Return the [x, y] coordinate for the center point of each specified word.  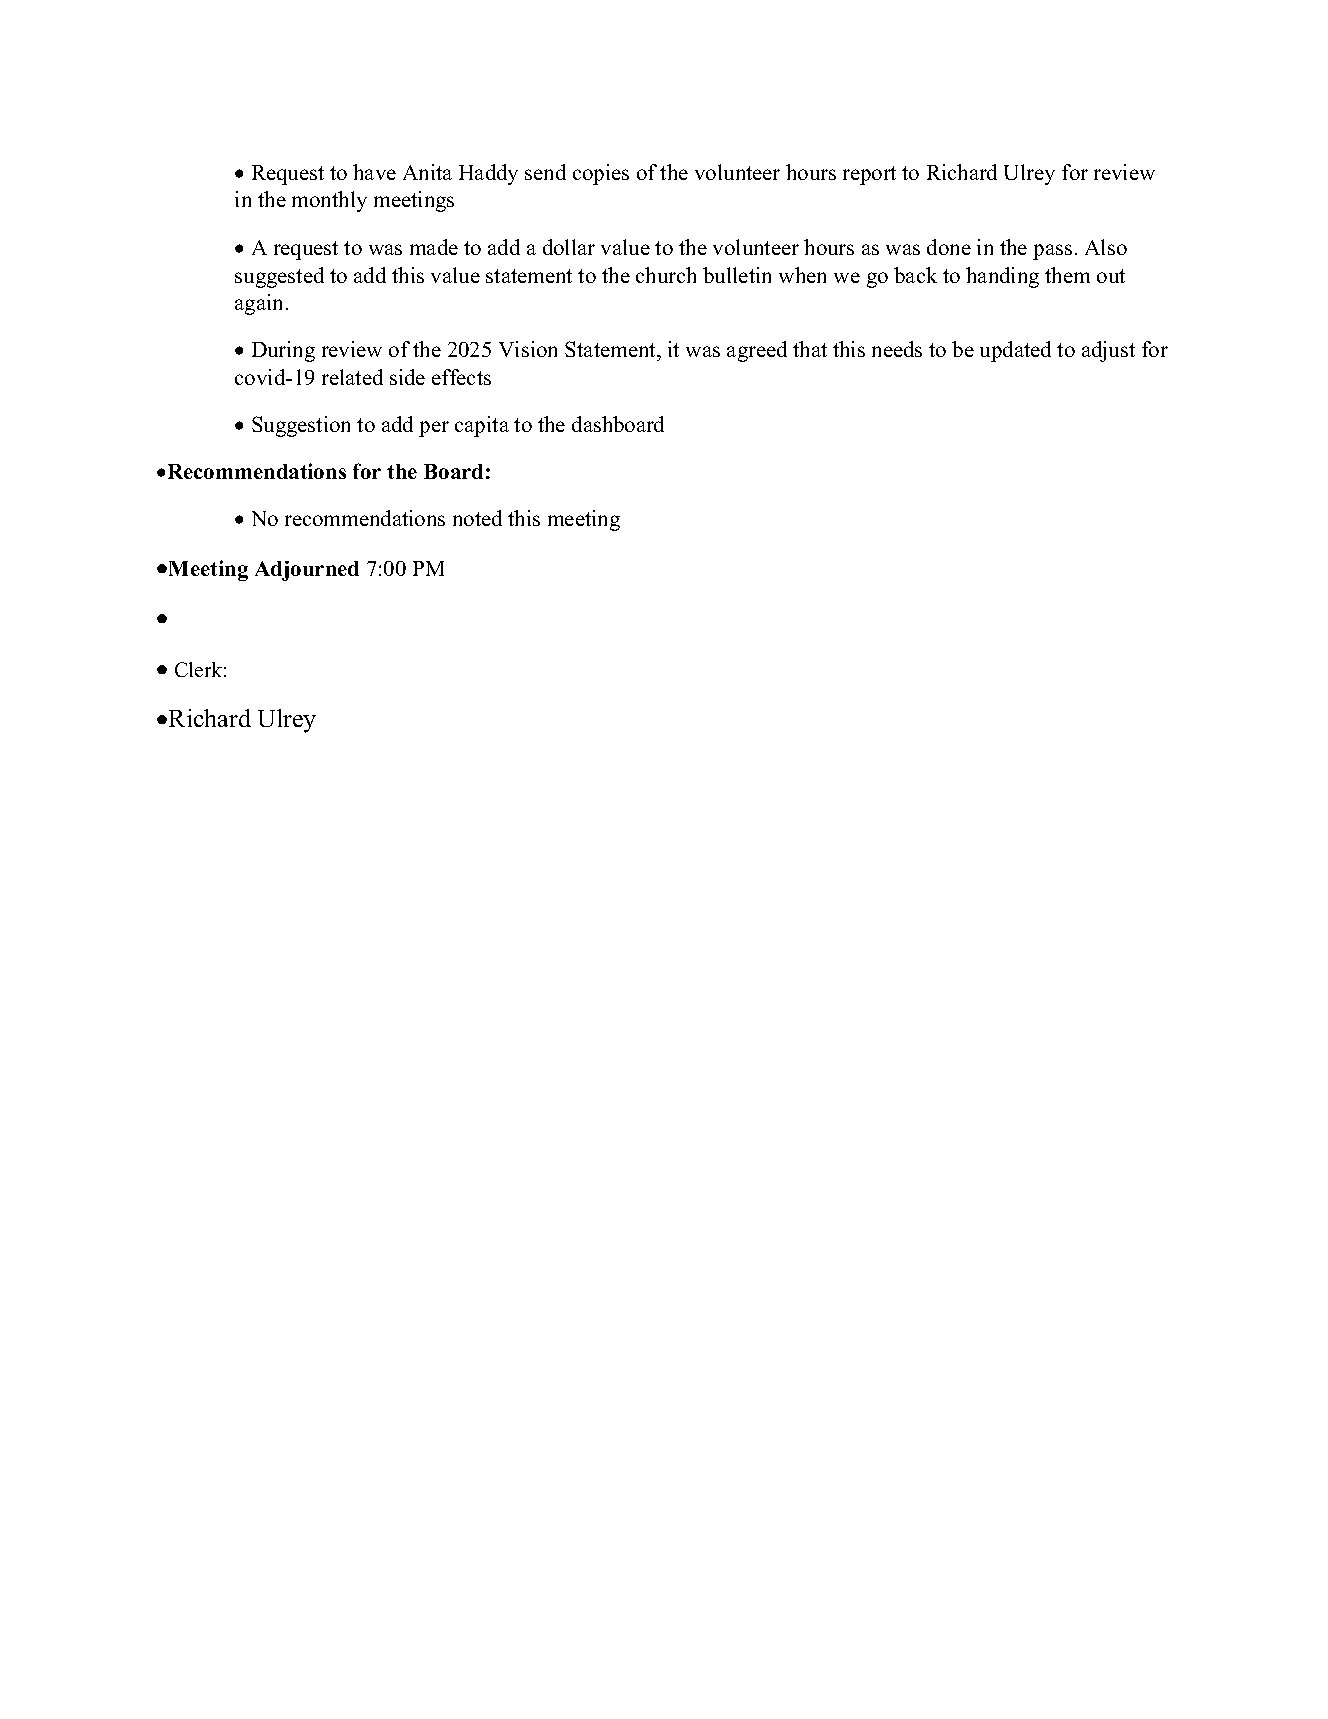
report [869, 175]
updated [1015, 351]
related [352, 377]
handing [1002, 277]
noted [477, 518]
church [666, 275]
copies [601, 174]
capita [482, 426]
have [374, 172]
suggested [279, 277]
